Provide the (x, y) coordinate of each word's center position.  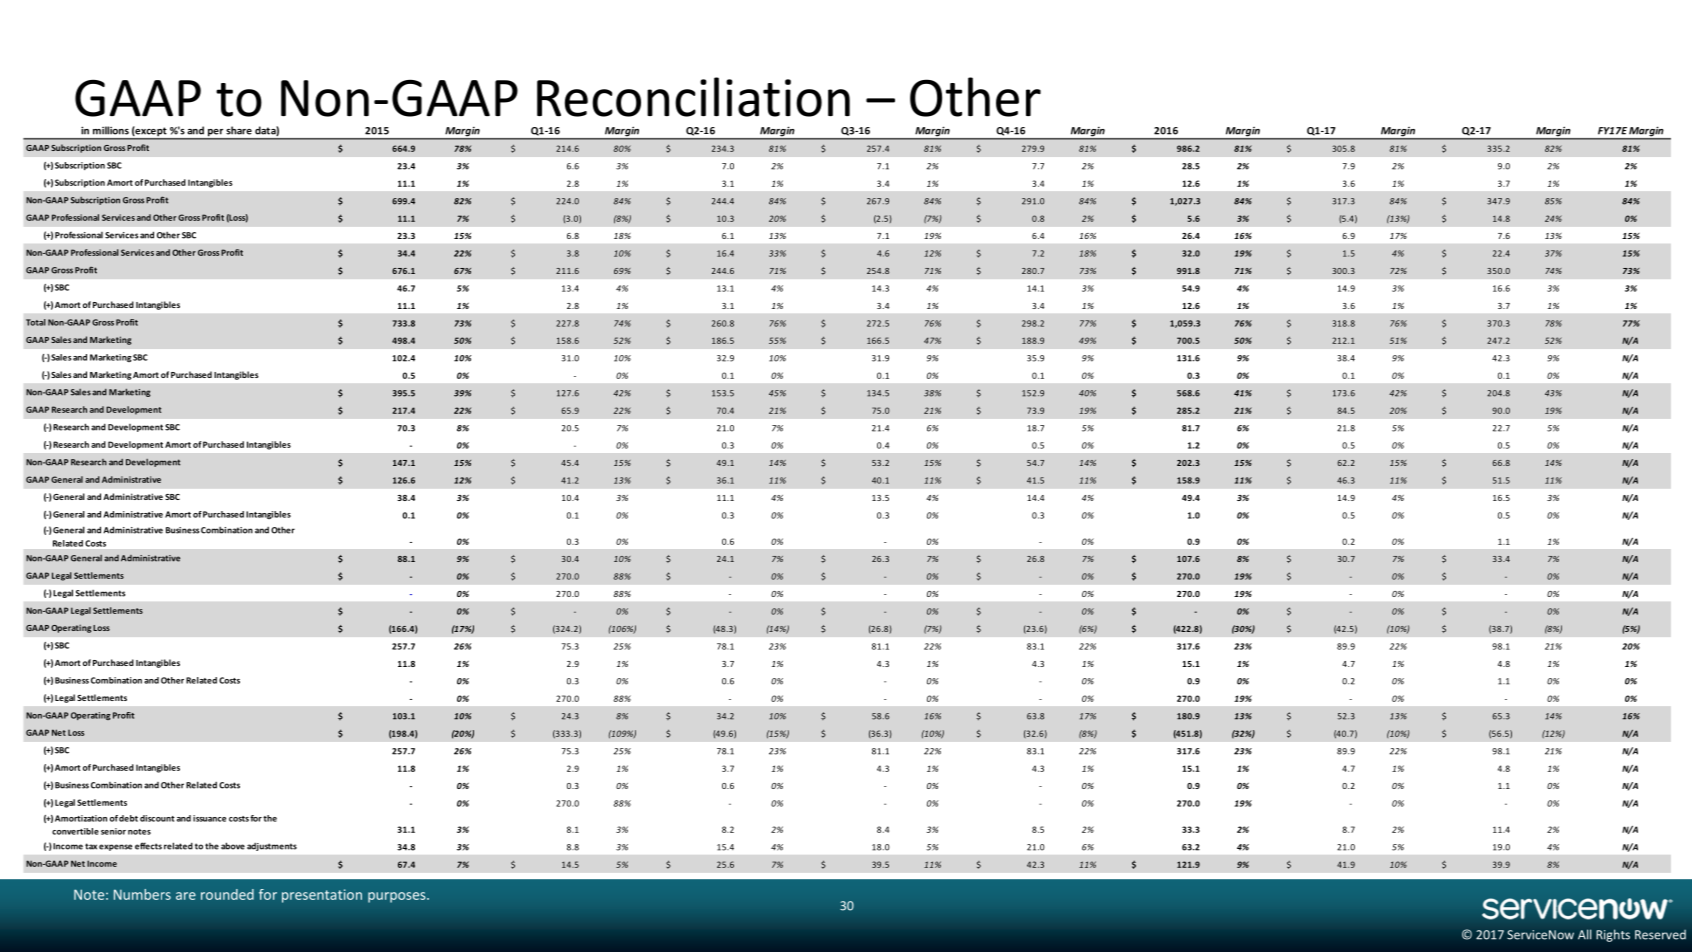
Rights (1613, 935)
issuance (209, 818)
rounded (227, 894)
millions (111, 130)
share (239, 130)
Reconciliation (693, 97)
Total (36, 322)
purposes (398, 897)
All (1584, 934)
